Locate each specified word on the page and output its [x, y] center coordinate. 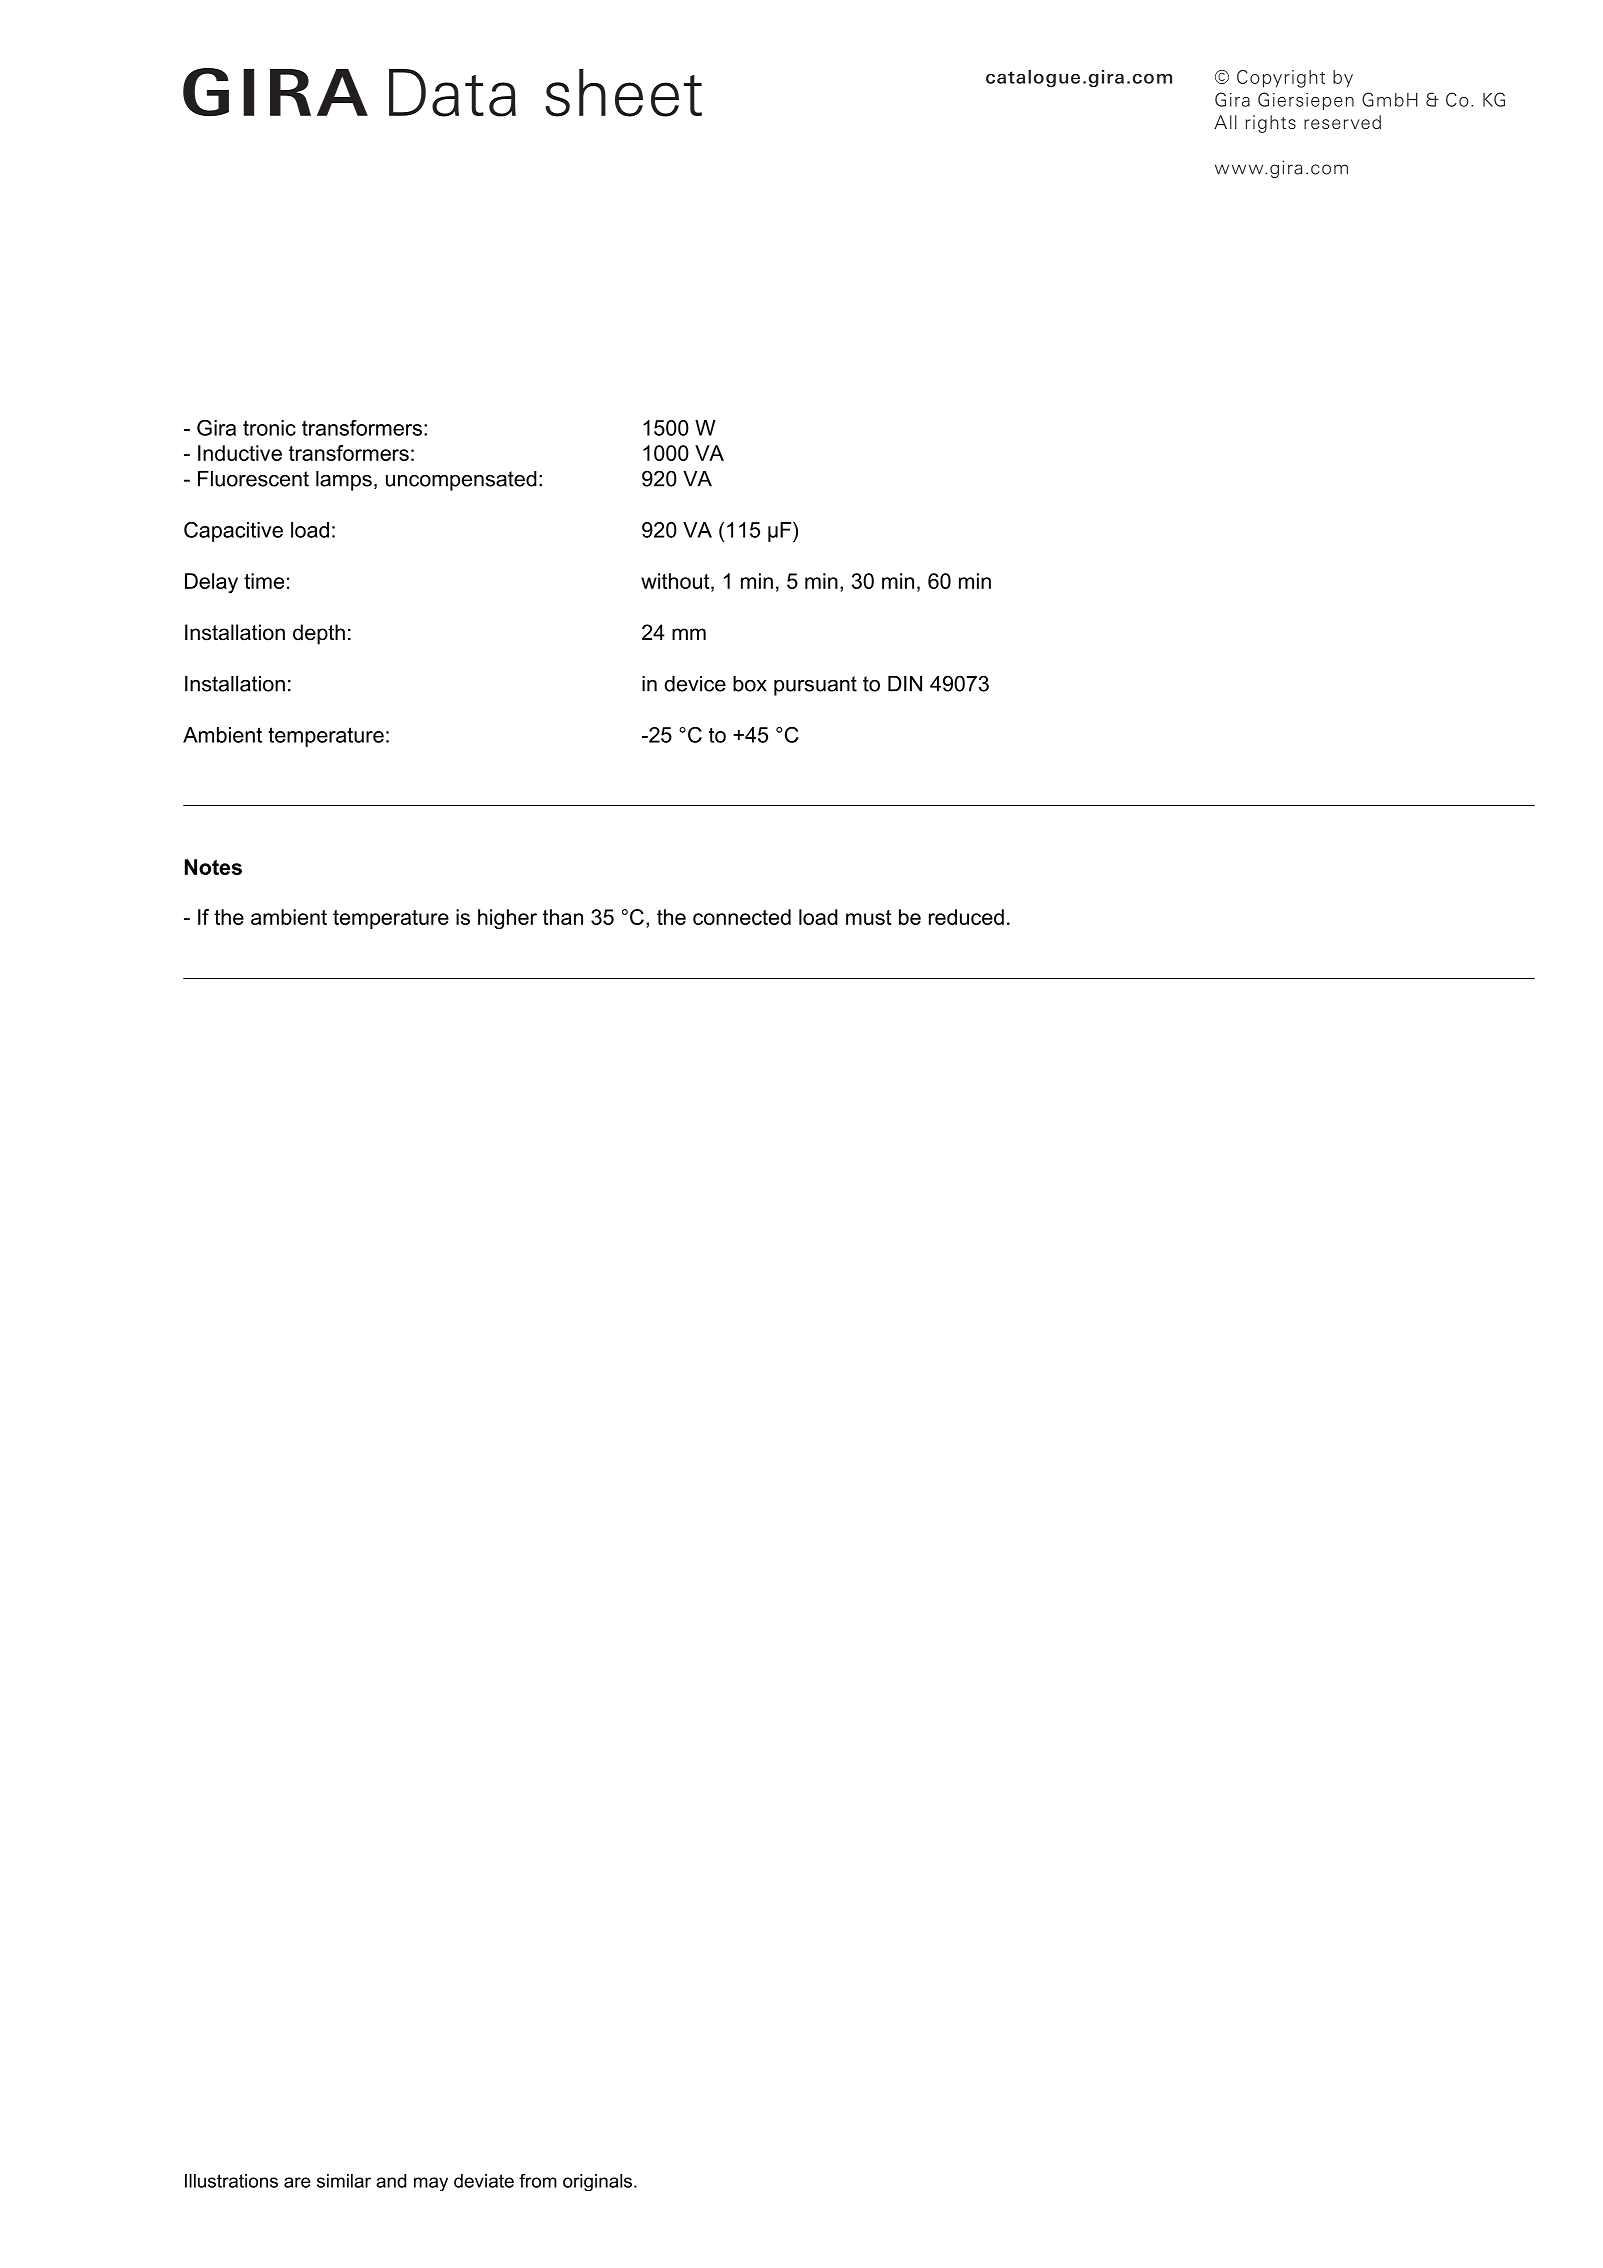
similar [344, 2181]
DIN [905, 684]
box [750, 684]
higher [507, 919]
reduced [966, 917]
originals [599, 2182]
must [868, 917]
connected [742, 917]
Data [452, 93]
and [391, 2181]
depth [319, 634]
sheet [623, 93]
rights [1271, 124]
